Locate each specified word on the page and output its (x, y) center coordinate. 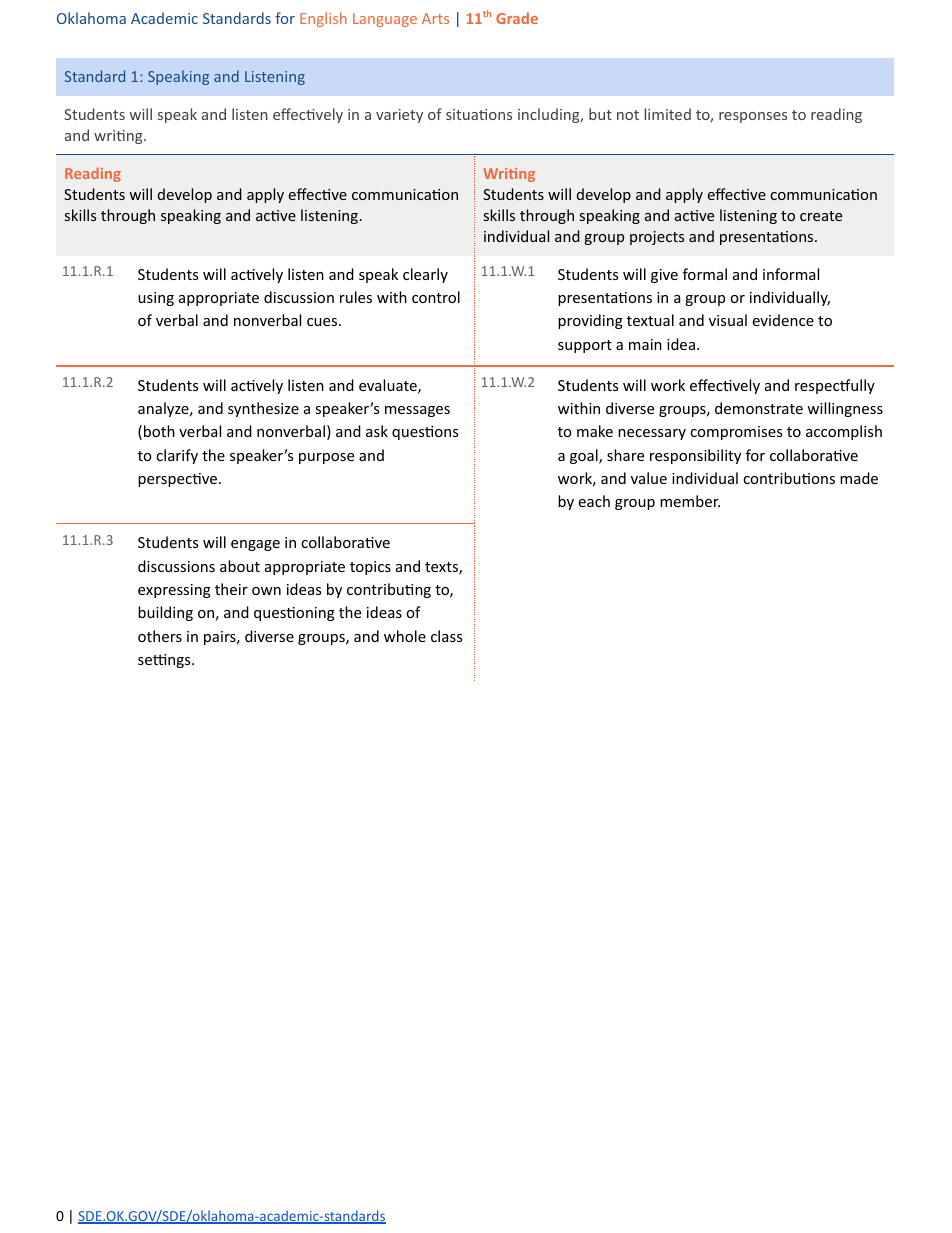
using (156, 299)
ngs (180, 662)
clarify (177, 456)
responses (753, 117)
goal (585, 456)
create (821, 216)
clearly (425, 275)
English (323, 19)
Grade (517, 18)
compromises (736, 433)
